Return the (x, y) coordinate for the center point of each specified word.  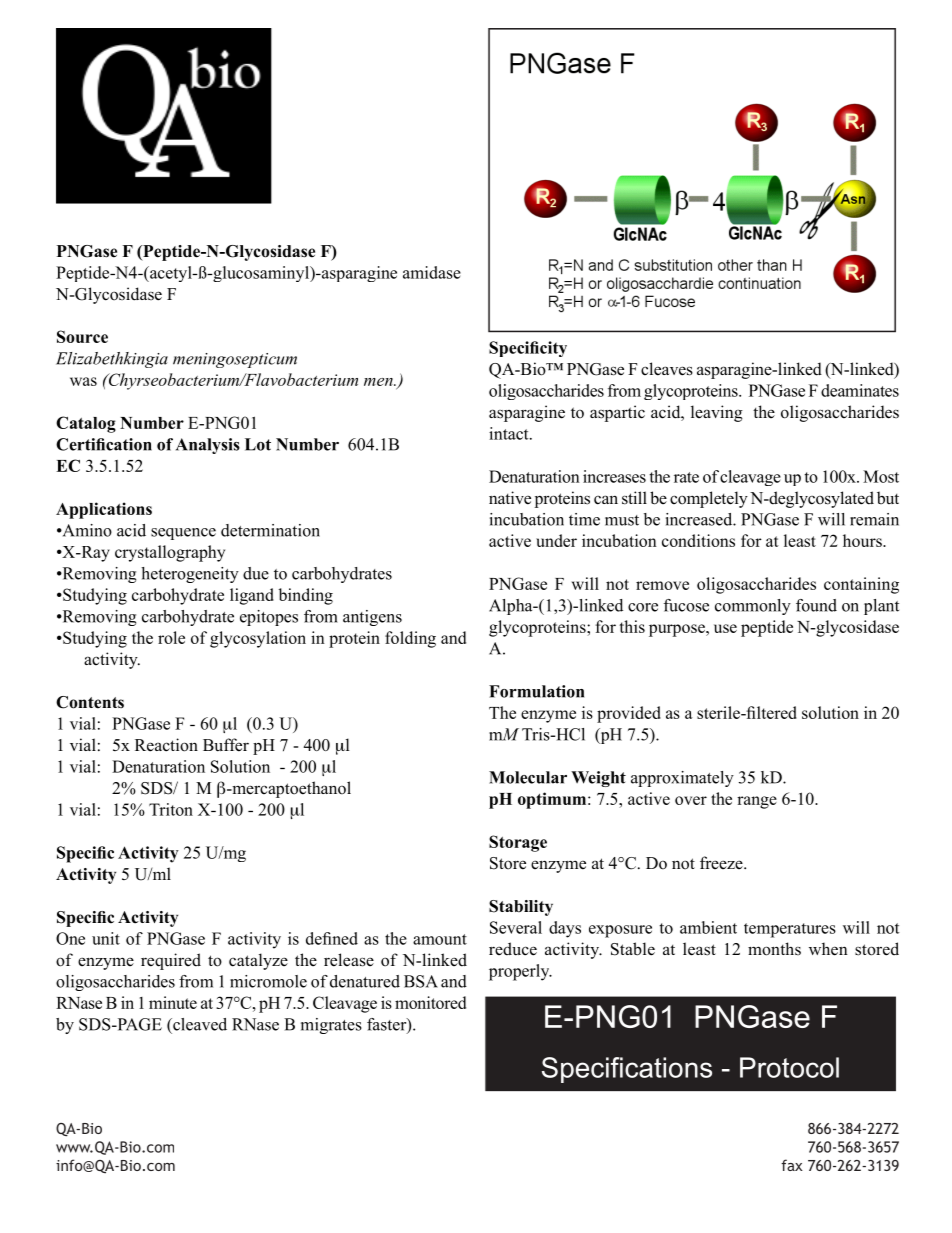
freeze (722, 862)
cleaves (667, 369)
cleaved (199, 1024)
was (83, 381)
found (816, 605)
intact (510, 433)
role (171, 637)
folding (410, 639)
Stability (521, 908)
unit (106, 938)
